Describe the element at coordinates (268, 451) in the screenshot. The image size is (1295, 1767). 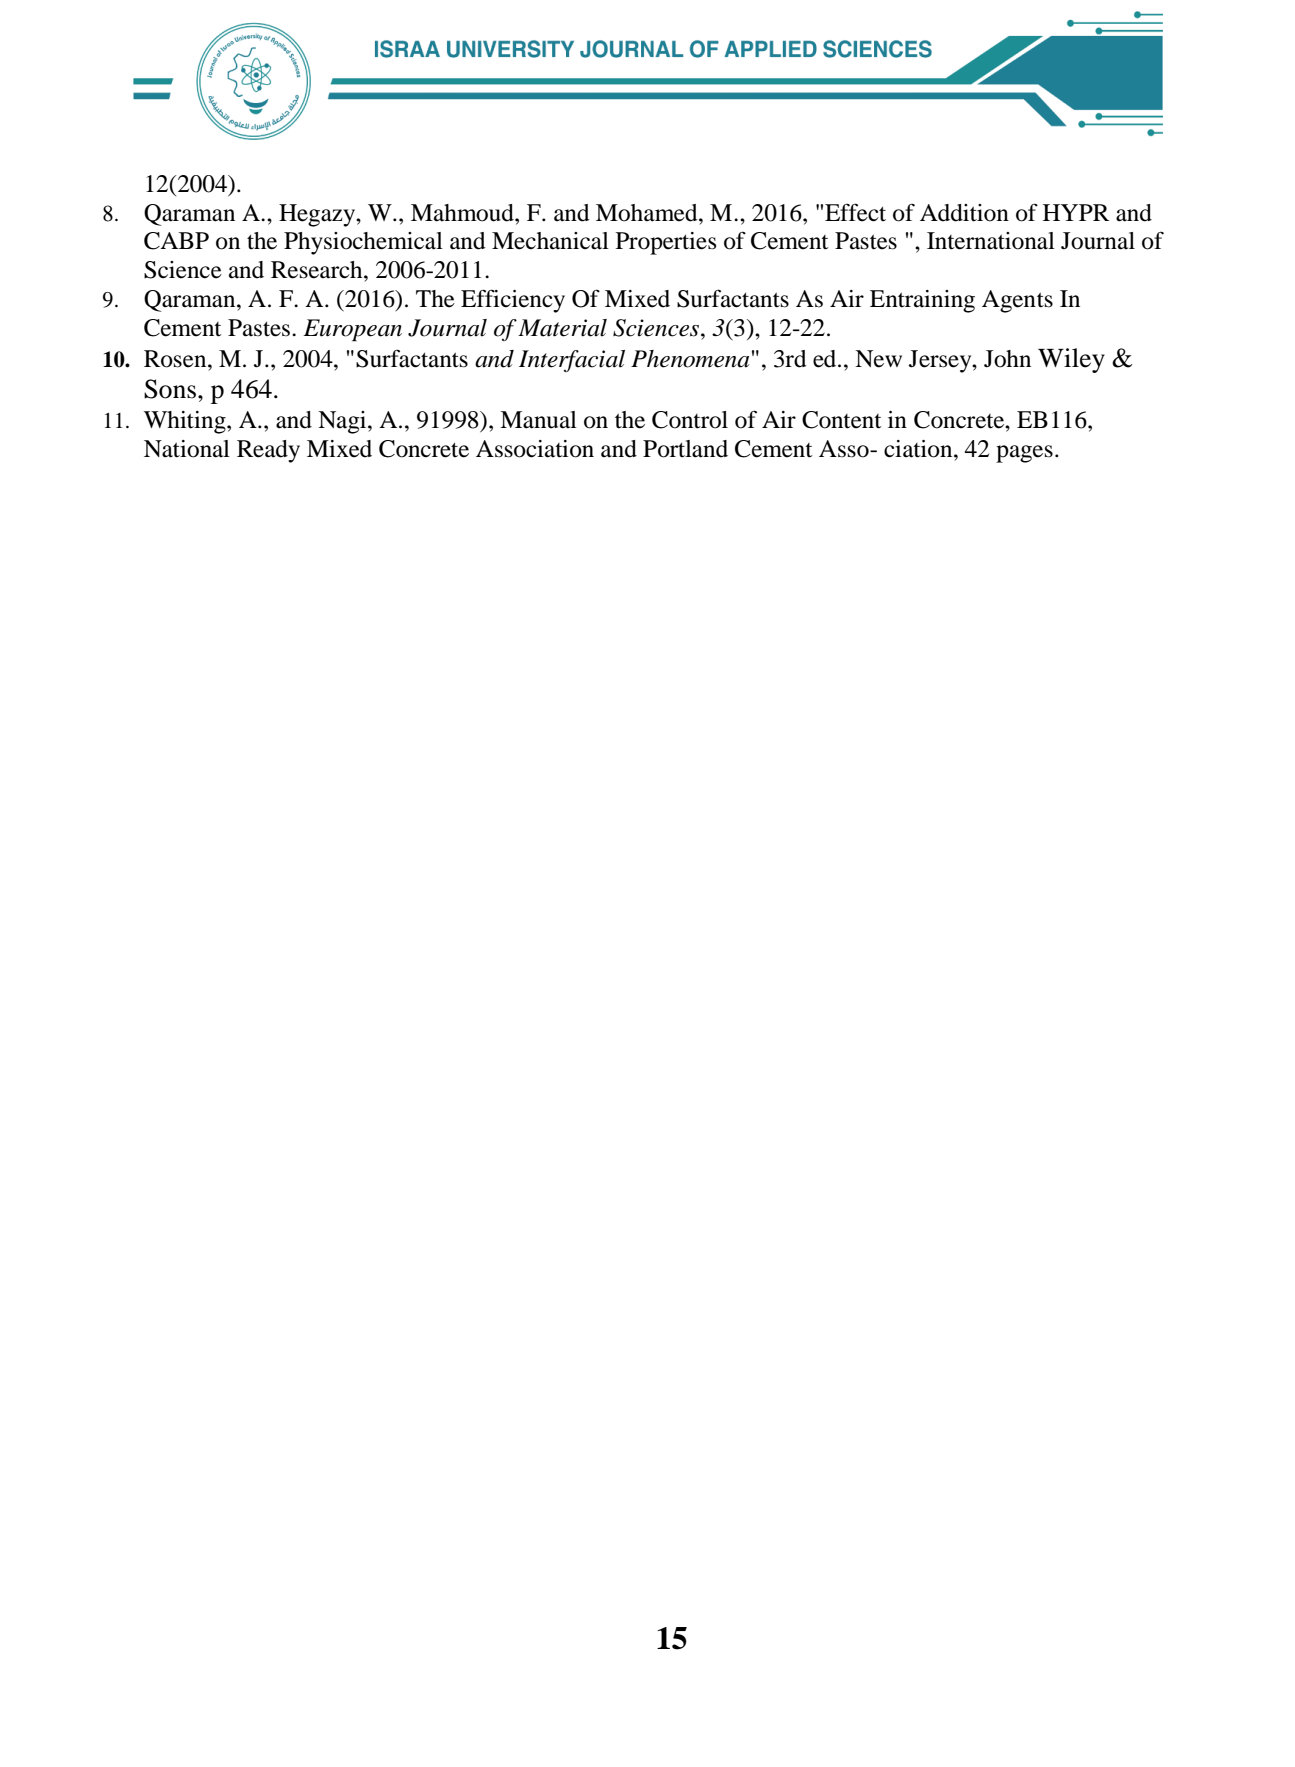
I see `Ready` at that location.
